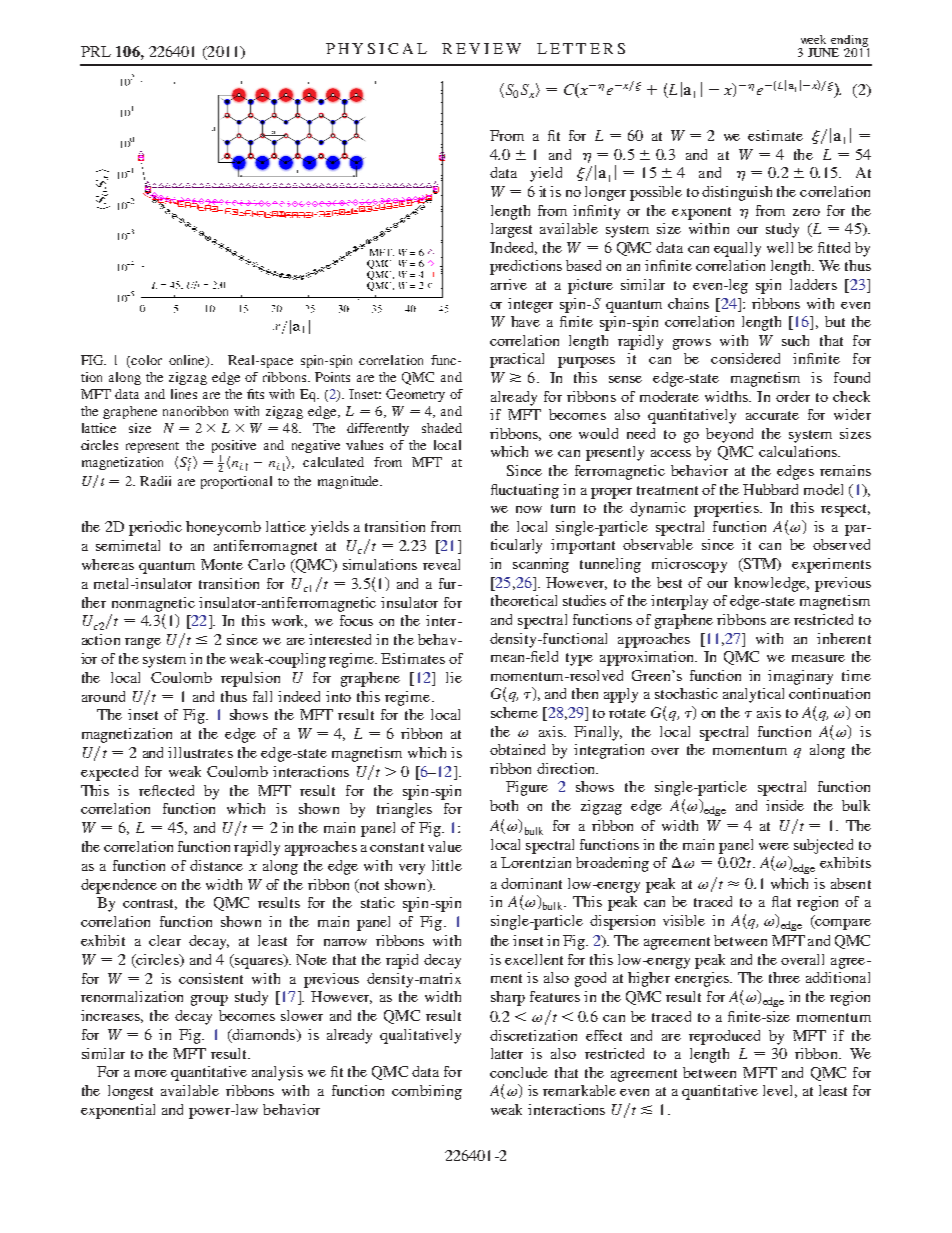  Describe the element at coordinates (509, 284) in the image. I see `arrive` at that location.
